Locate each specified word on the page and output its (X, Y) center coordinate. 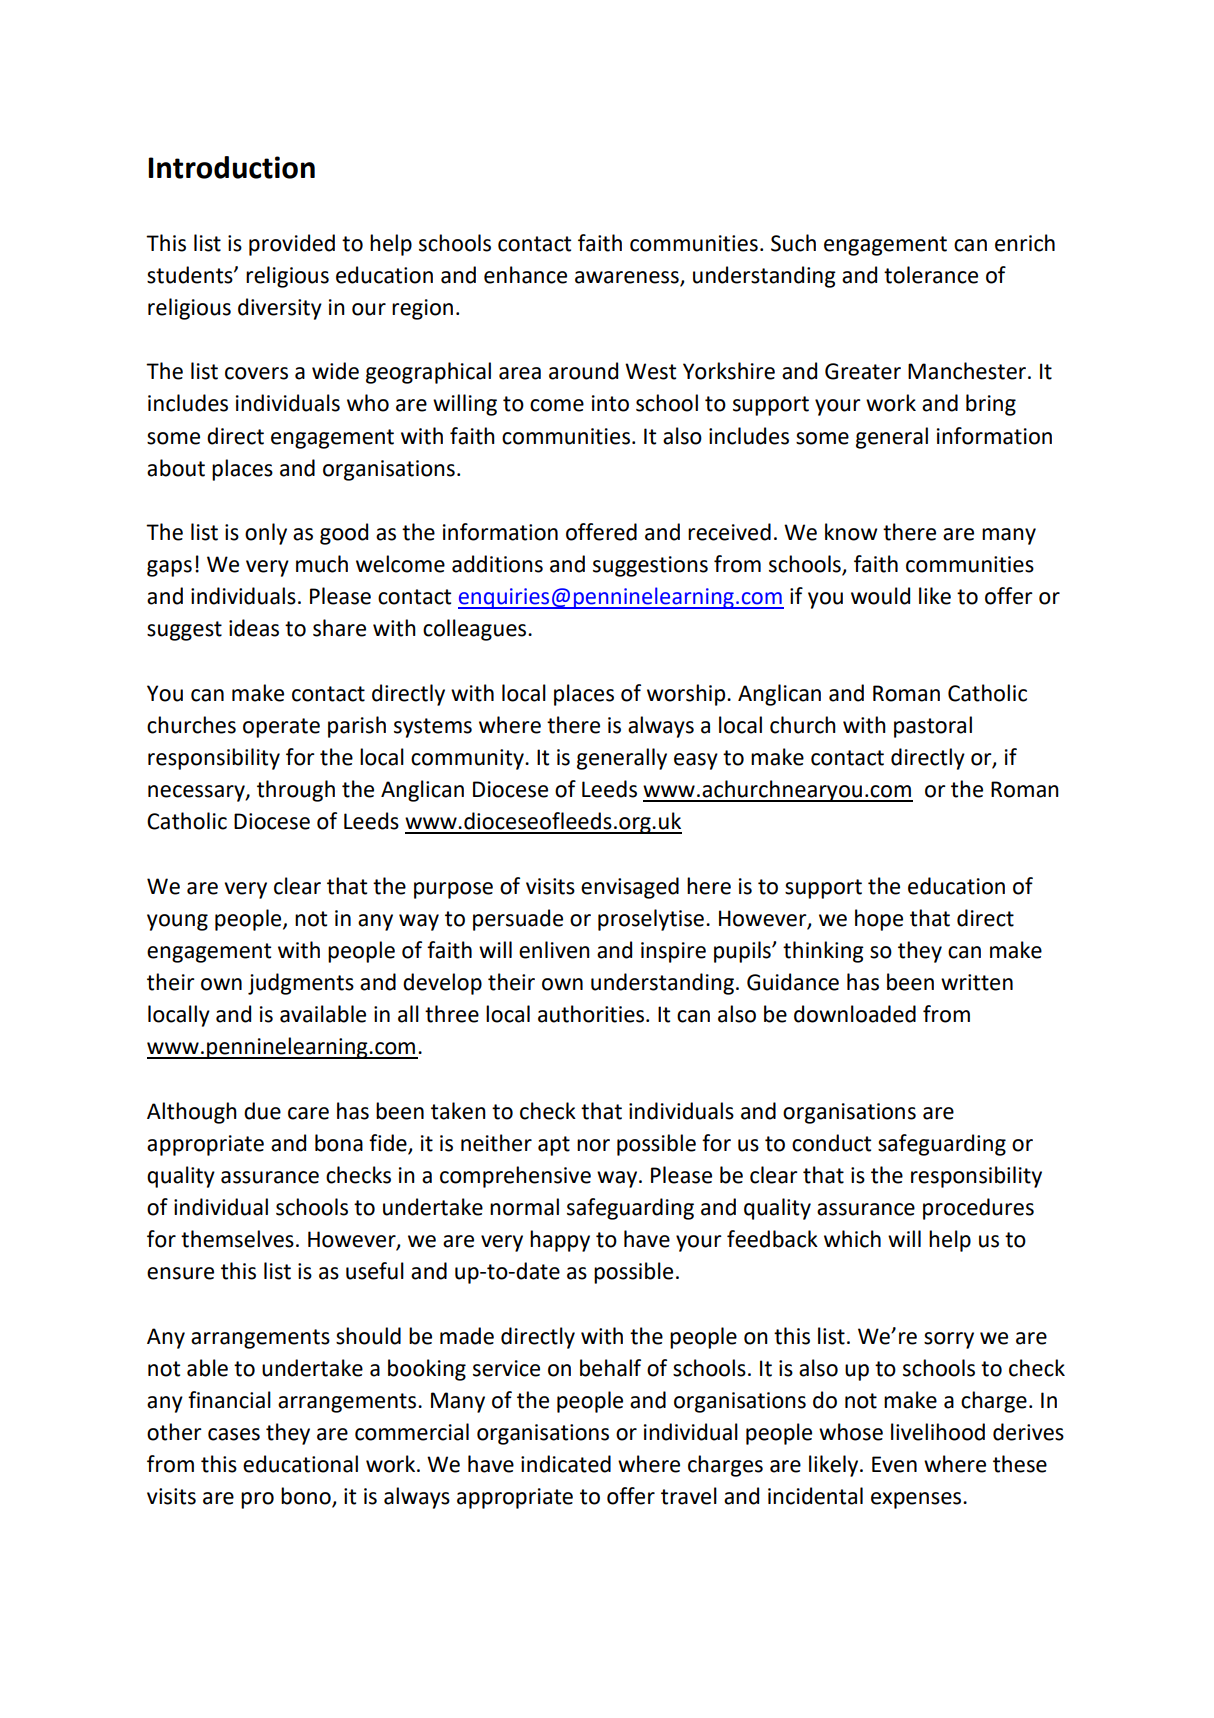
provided (292, 245)
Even (894, 1464)
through (296, 791)
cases (234, 1434)
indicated (566, 1464)
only (266, 534)
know (851, 532)
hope (879, 920)
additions (497, 564)
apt (554, 1146)
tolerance (931, 275)
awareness (627, 277)
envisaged (630, 888)
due (262, 1111)
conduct (831, 1143)
